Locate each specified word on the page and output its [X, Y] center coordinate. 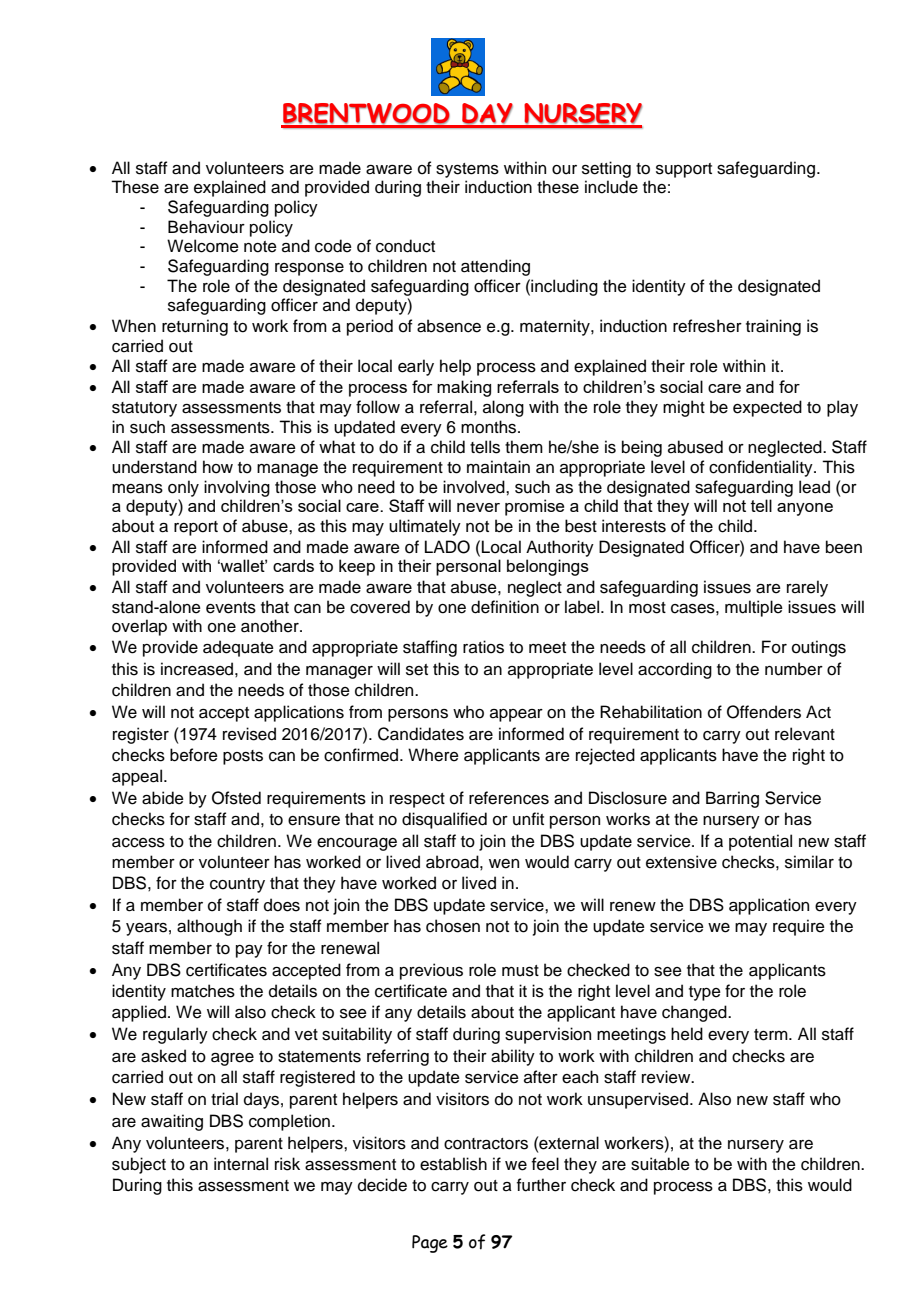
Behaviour [206, 227]
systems [467, 170]
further [541, 1185]
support [684, 170]
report [196, 528]
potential [760, 842]
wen [504, 864]
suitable [660, 1164]
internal [241, 1164]
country [237, 885]
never [478, 507]
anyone [805, 509]
